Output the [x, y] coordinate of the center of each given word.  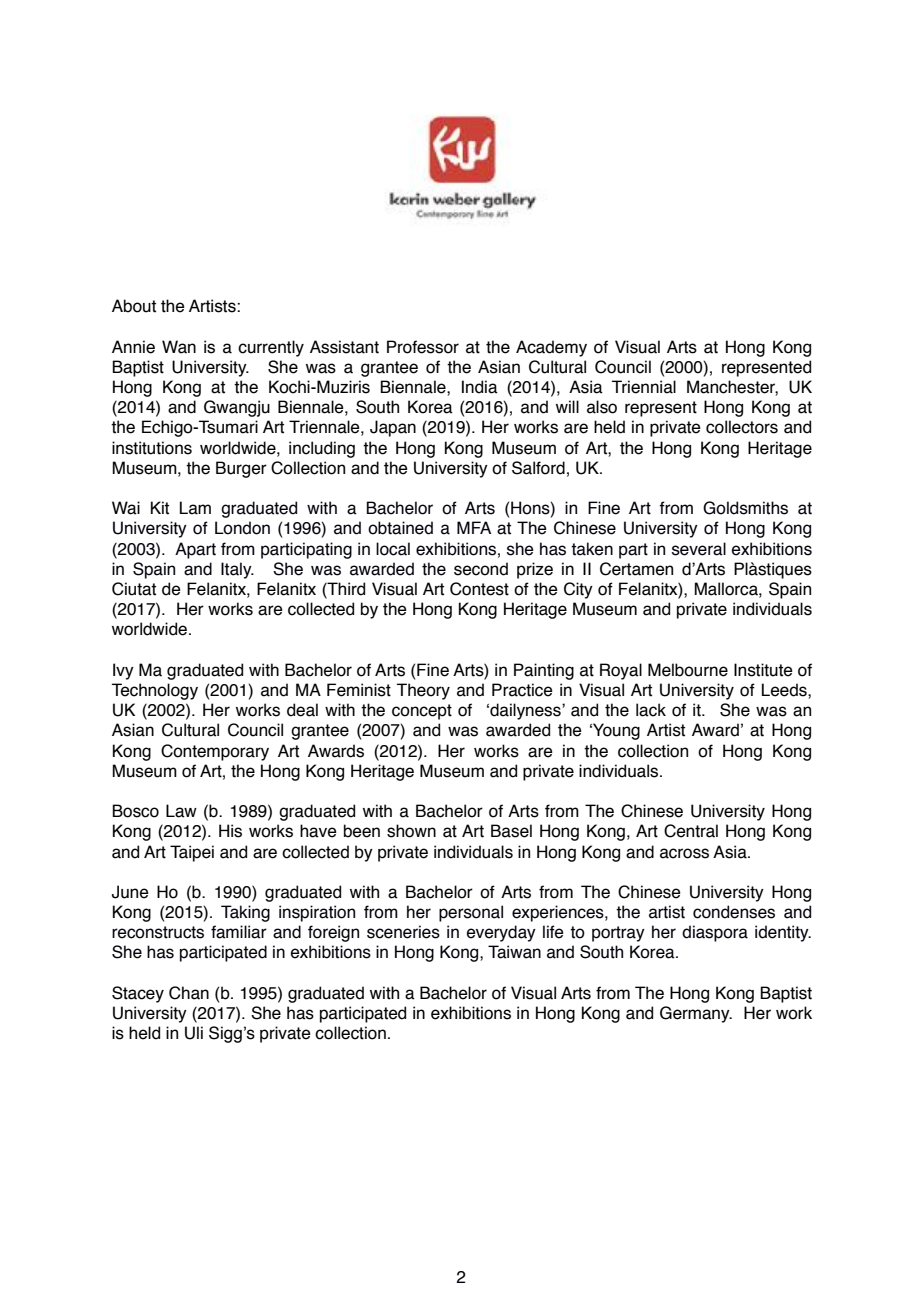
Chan [189, 993]
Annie [133, 347]
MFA [474, 527]
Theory [423, 691]
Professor [423, 347]
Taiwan [514, 952]
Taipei [192, 853]
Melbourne [688, 670]
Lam [195, 508]
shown [411, 831]
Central [691, 831]
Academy [551, 348]
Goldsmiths [745, 508]
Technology [155, 691]
